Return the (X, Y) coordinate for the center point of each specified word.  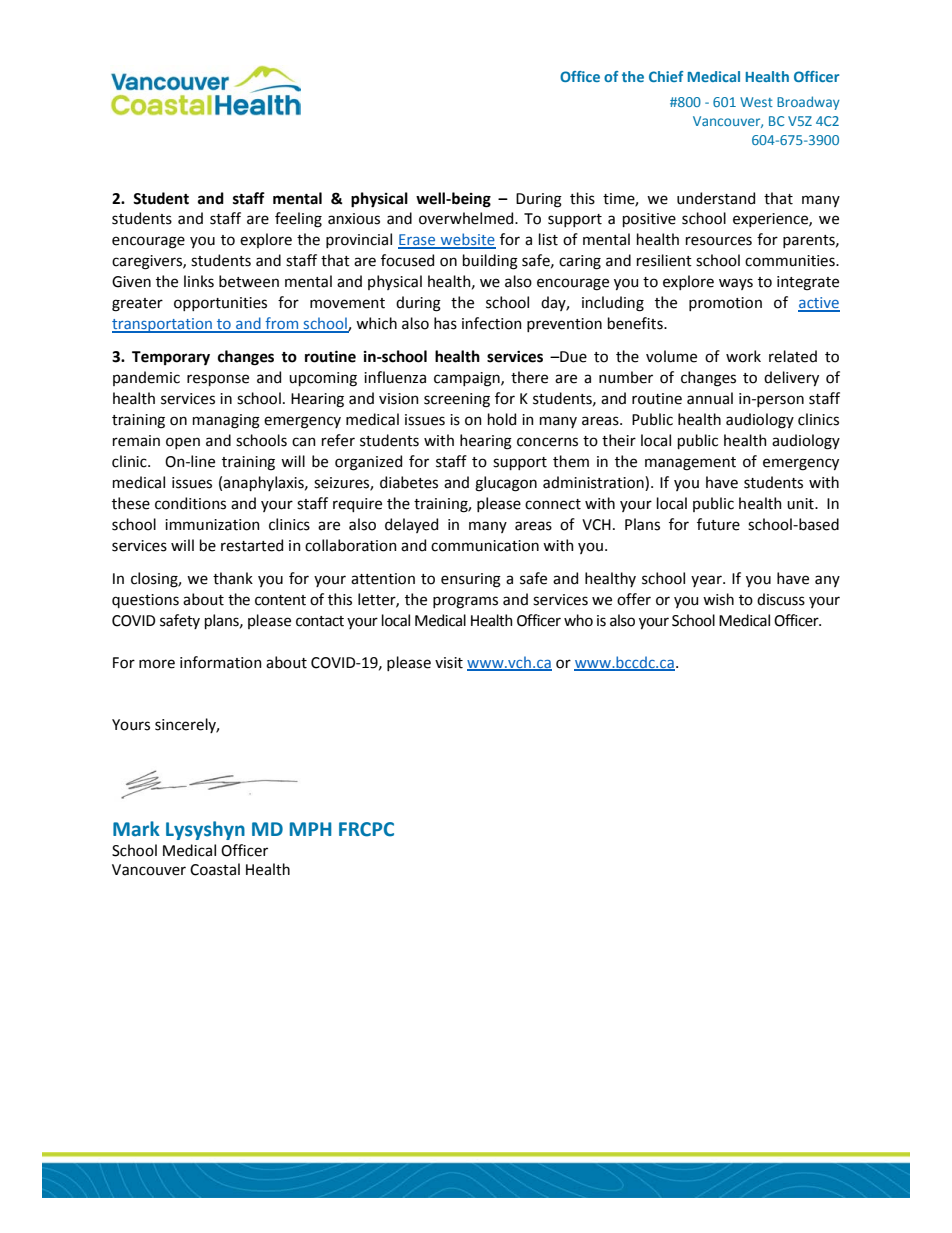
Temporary (171, 358)
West (756, 102)
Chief (666, 76)
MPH (310, 829)
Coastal (215, 869)
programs (465, 602)
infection (492, 323)
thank (233, 578)
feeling (298, 220)
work (743, 356)
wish (718, 599)
